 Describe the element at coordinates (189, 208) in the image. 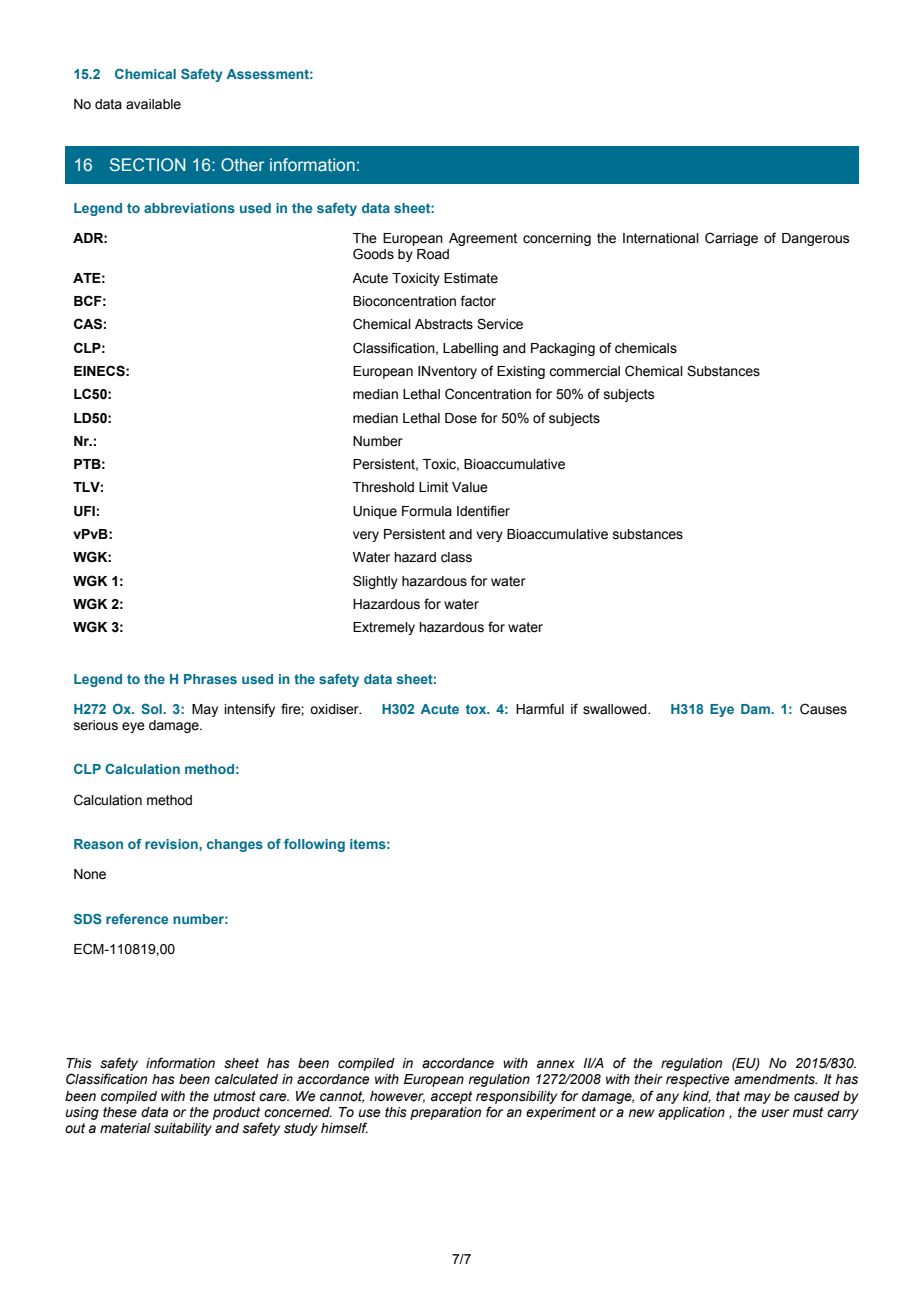

I see `abbreviations` at that location.
